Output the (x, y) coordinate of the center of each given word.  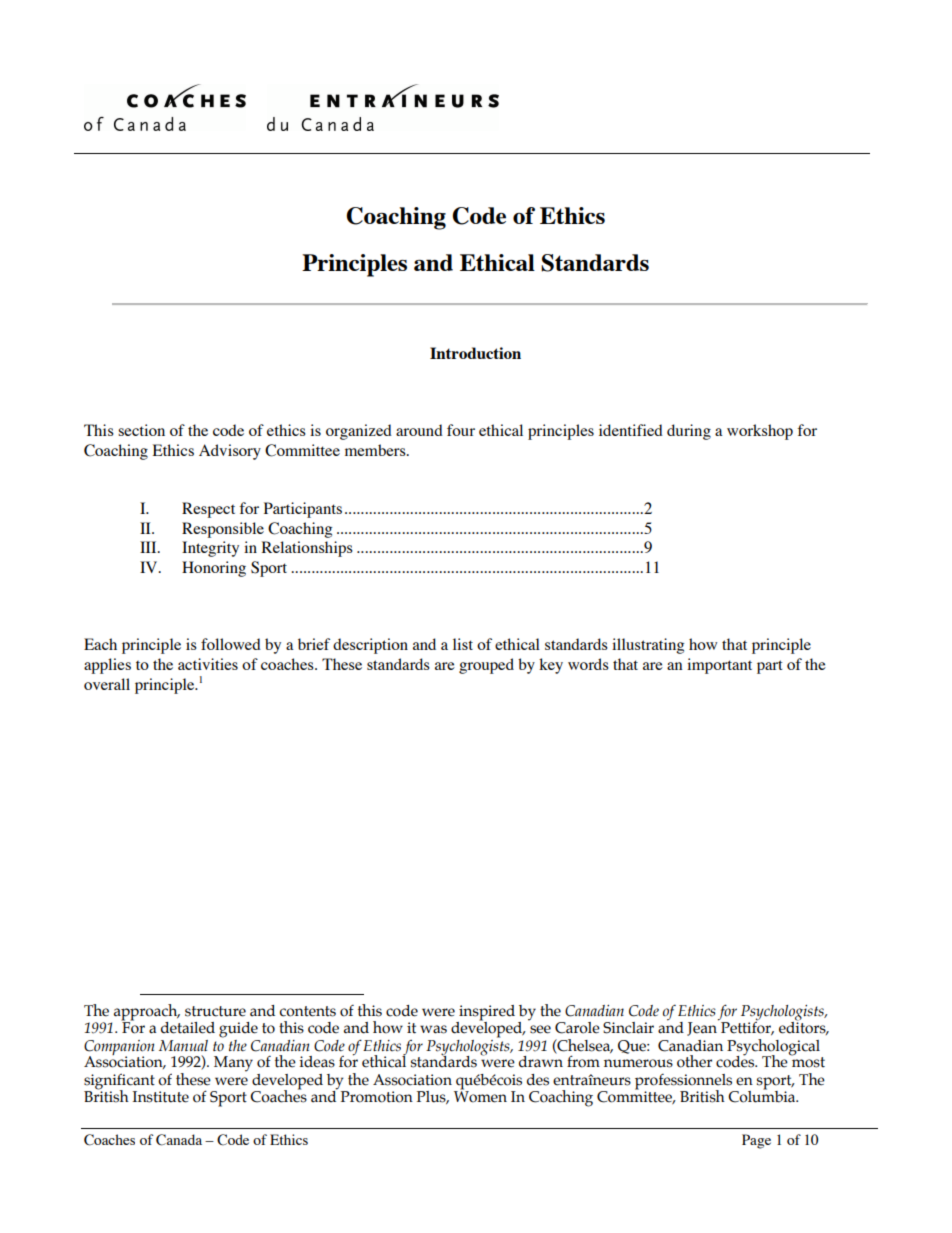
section (141, 430)
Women (480, 1096)
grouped (486, 666)
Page (756, 1141)
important (719, 666)
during (689, 432)
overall (107, 684)
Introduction (475, 353)
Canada (179, 1140)
